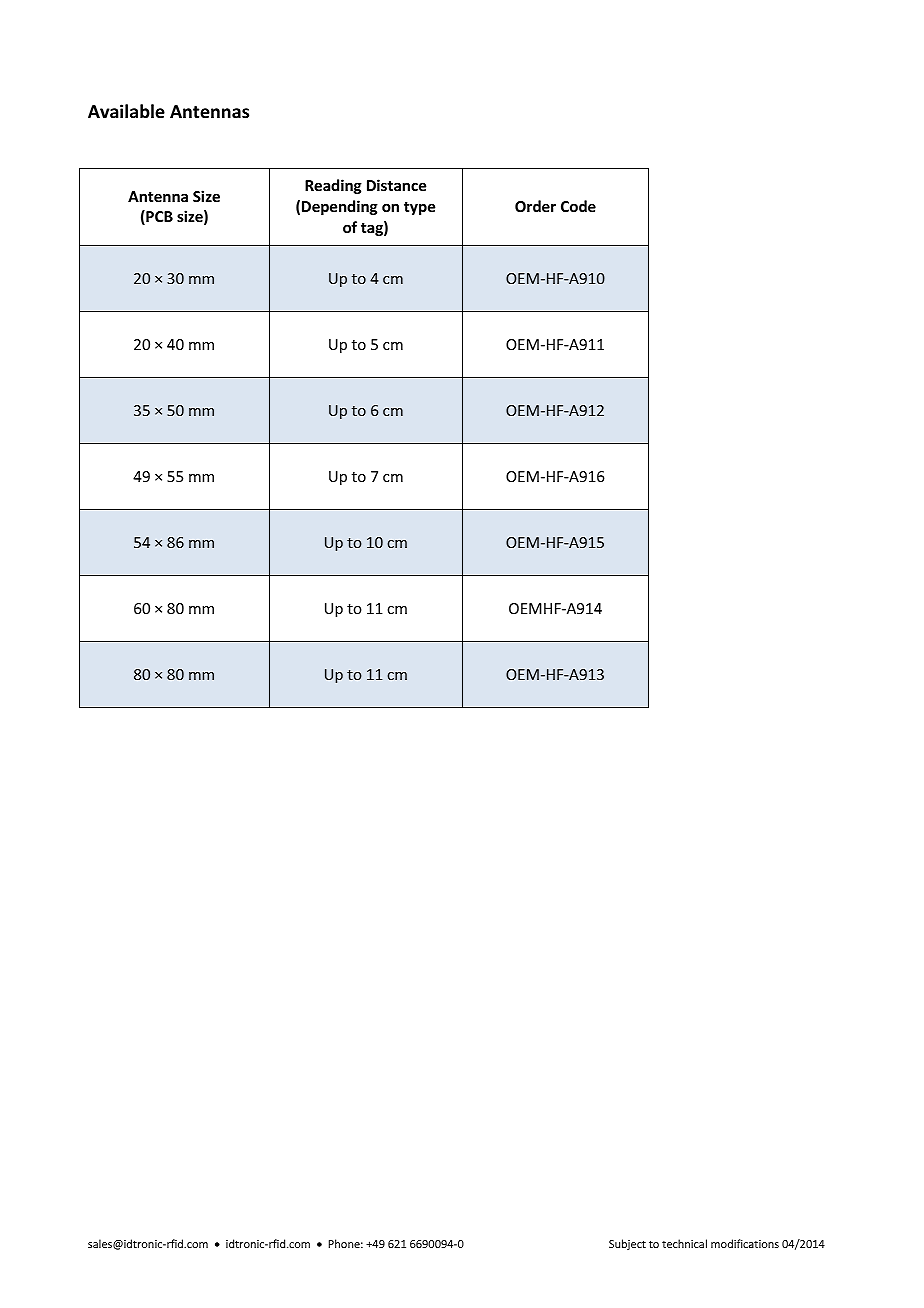 The width and height of the document is (924, 1308). Describe the element at coordinates (396, 185) in the document. I see `Distance` at that location.
